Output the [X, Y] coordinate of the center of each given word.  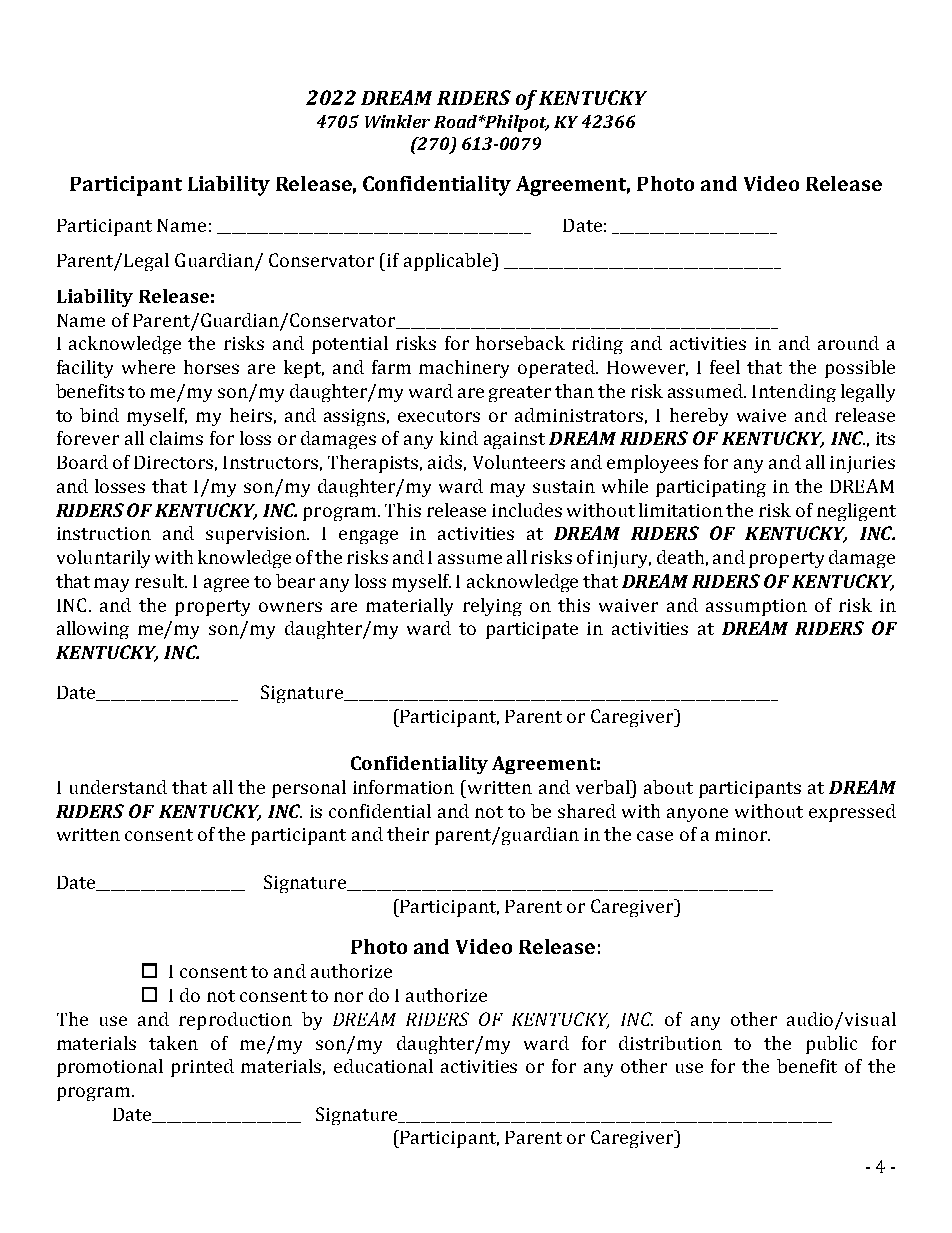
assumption [756, 607]
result [161, 581]
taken [173, 1043]
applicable [448, 262]
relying [492, 607]
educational [383, 1066]
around [848, 343]
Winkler [397, 121]
